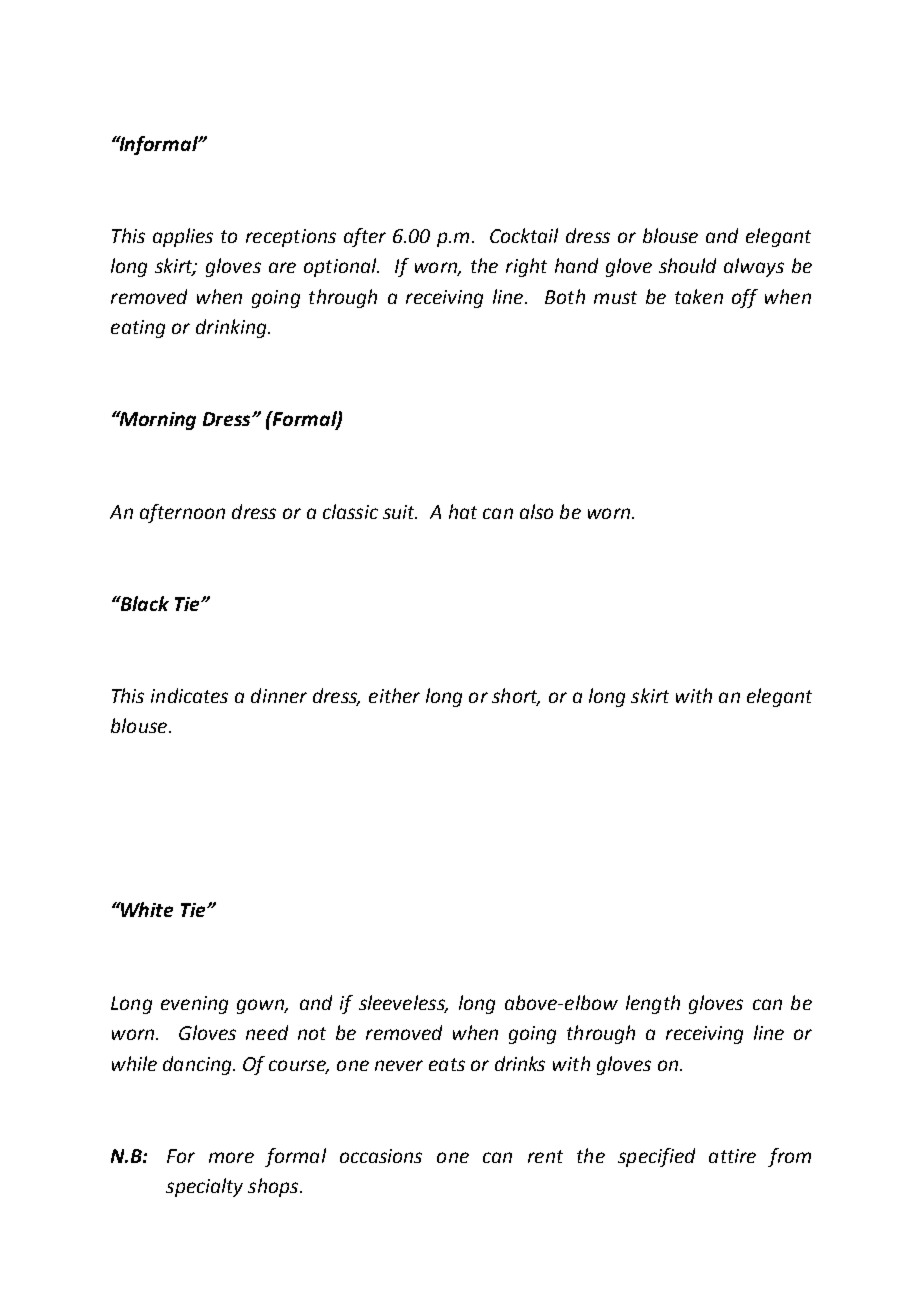 This screenshot has height=1308, width=924. I want to click on should, so click(687, 265).
